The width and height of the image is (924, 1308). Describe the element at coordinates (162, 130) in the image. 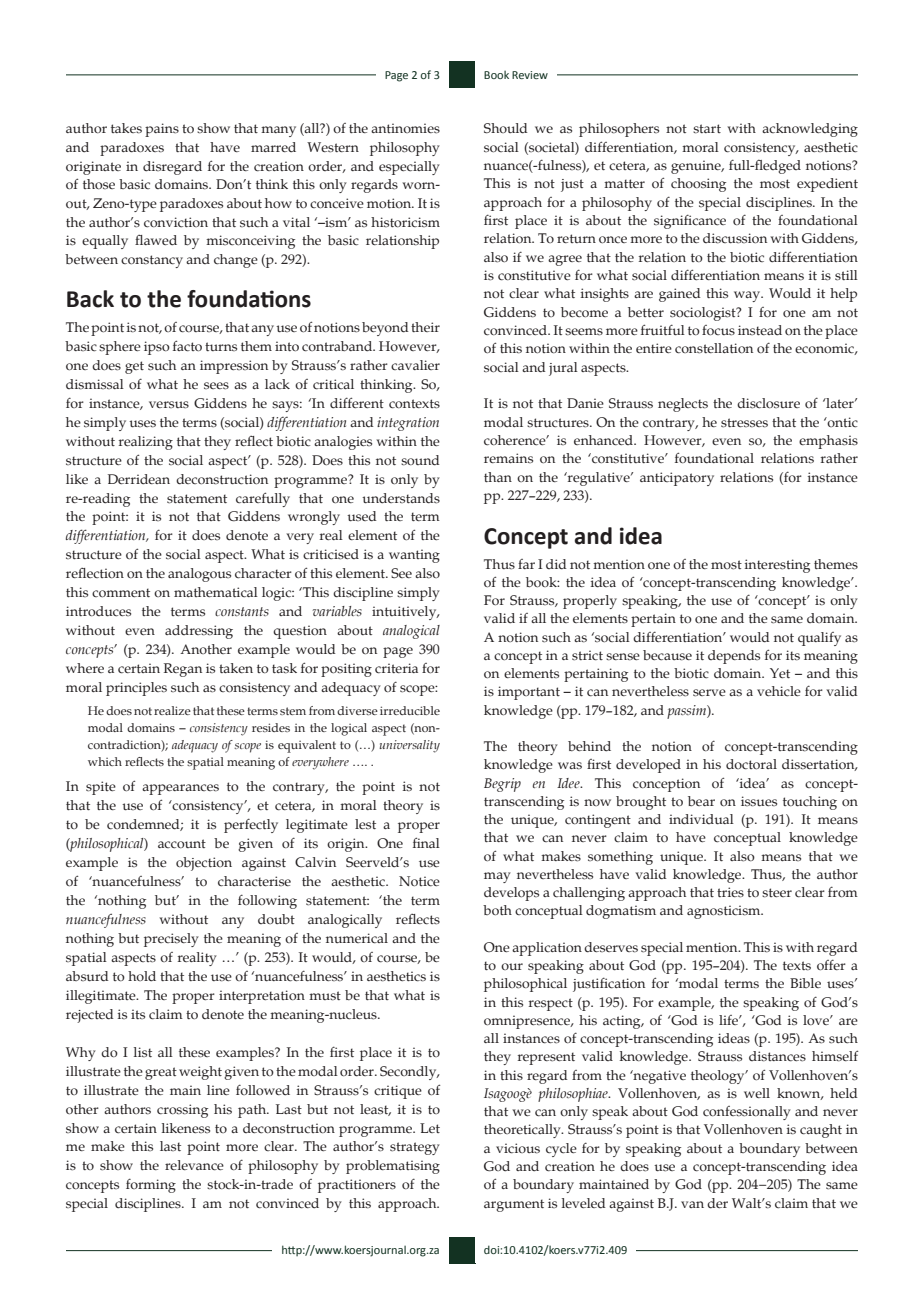

I see `pains` at that location.
